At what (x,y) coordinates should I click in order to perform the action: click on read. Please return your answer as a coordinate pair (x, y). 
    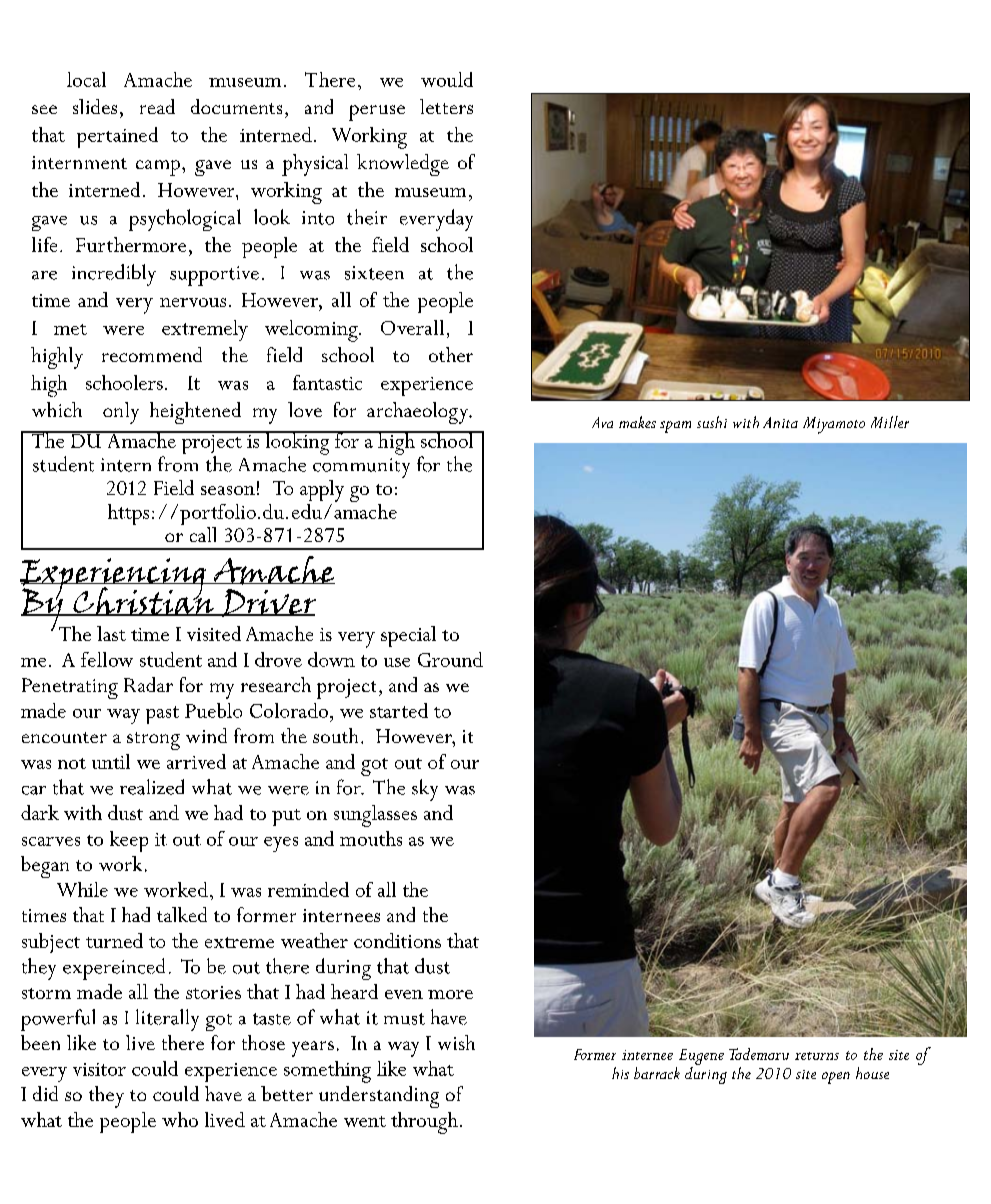
    Looking at the image, I should click on (157, 106).
